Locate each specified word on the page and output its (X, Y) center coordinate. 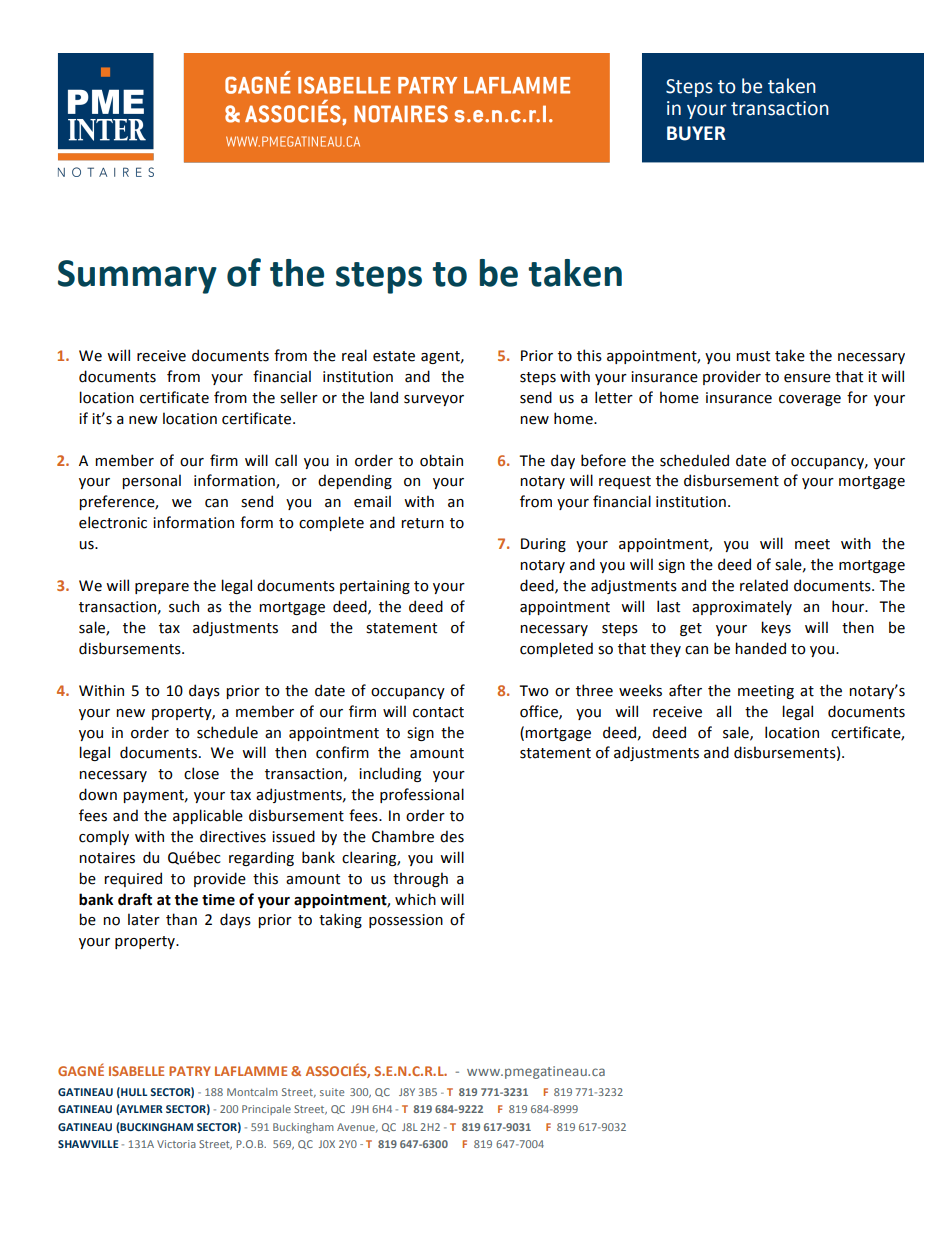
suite (332, 1092)
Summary (137, 277)
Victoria (176, 1144)
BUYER (696, 133)
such (184, 606)
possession (406, 921)
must (753, 356)
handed (760, 648)
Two (534, 691)
